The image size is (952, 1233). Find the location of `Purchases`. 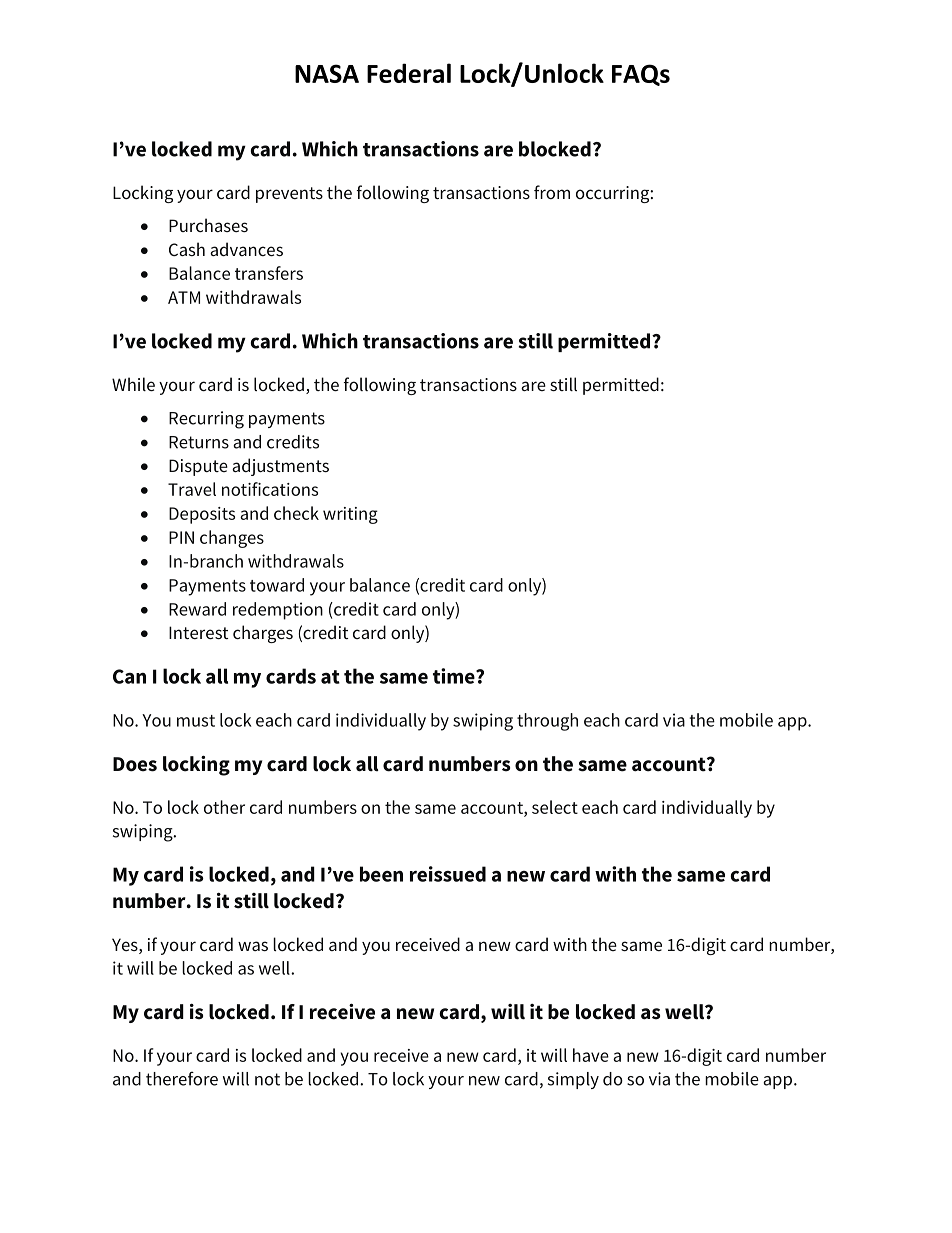

Purchases is located at coordinates (208, 225).
